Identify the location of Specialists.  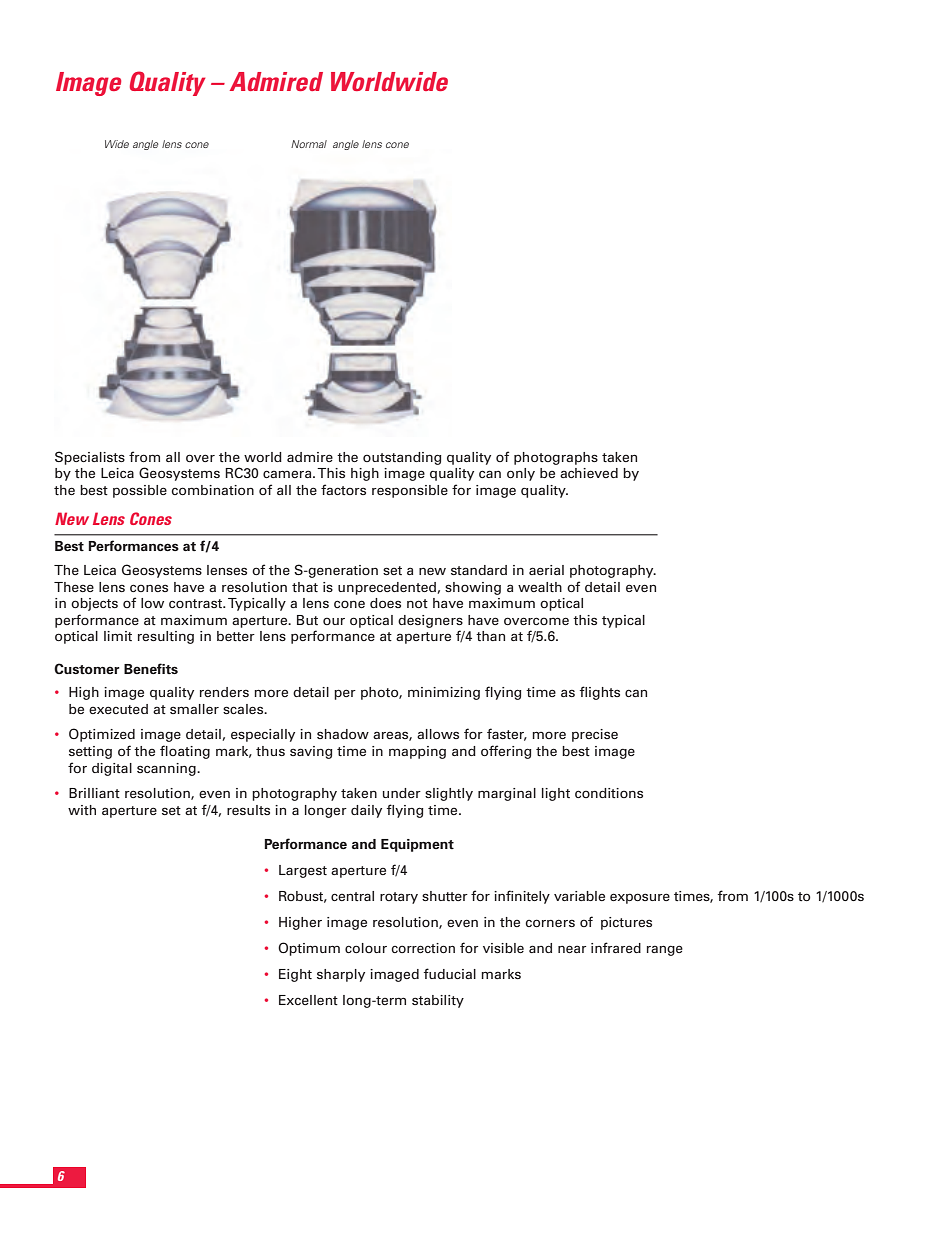
(90, 458).
